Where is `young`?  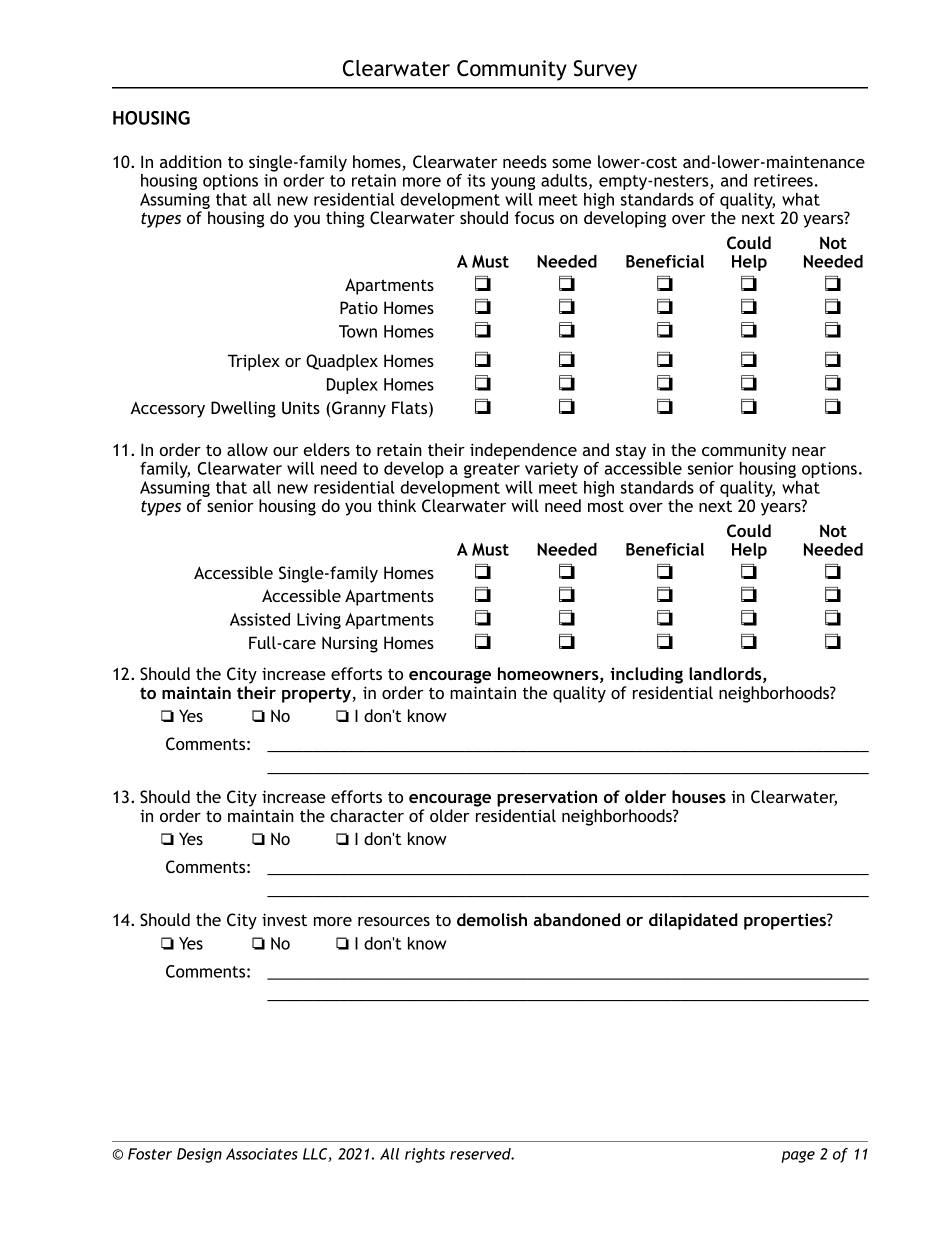
young is located at coordinates (513, 183).
